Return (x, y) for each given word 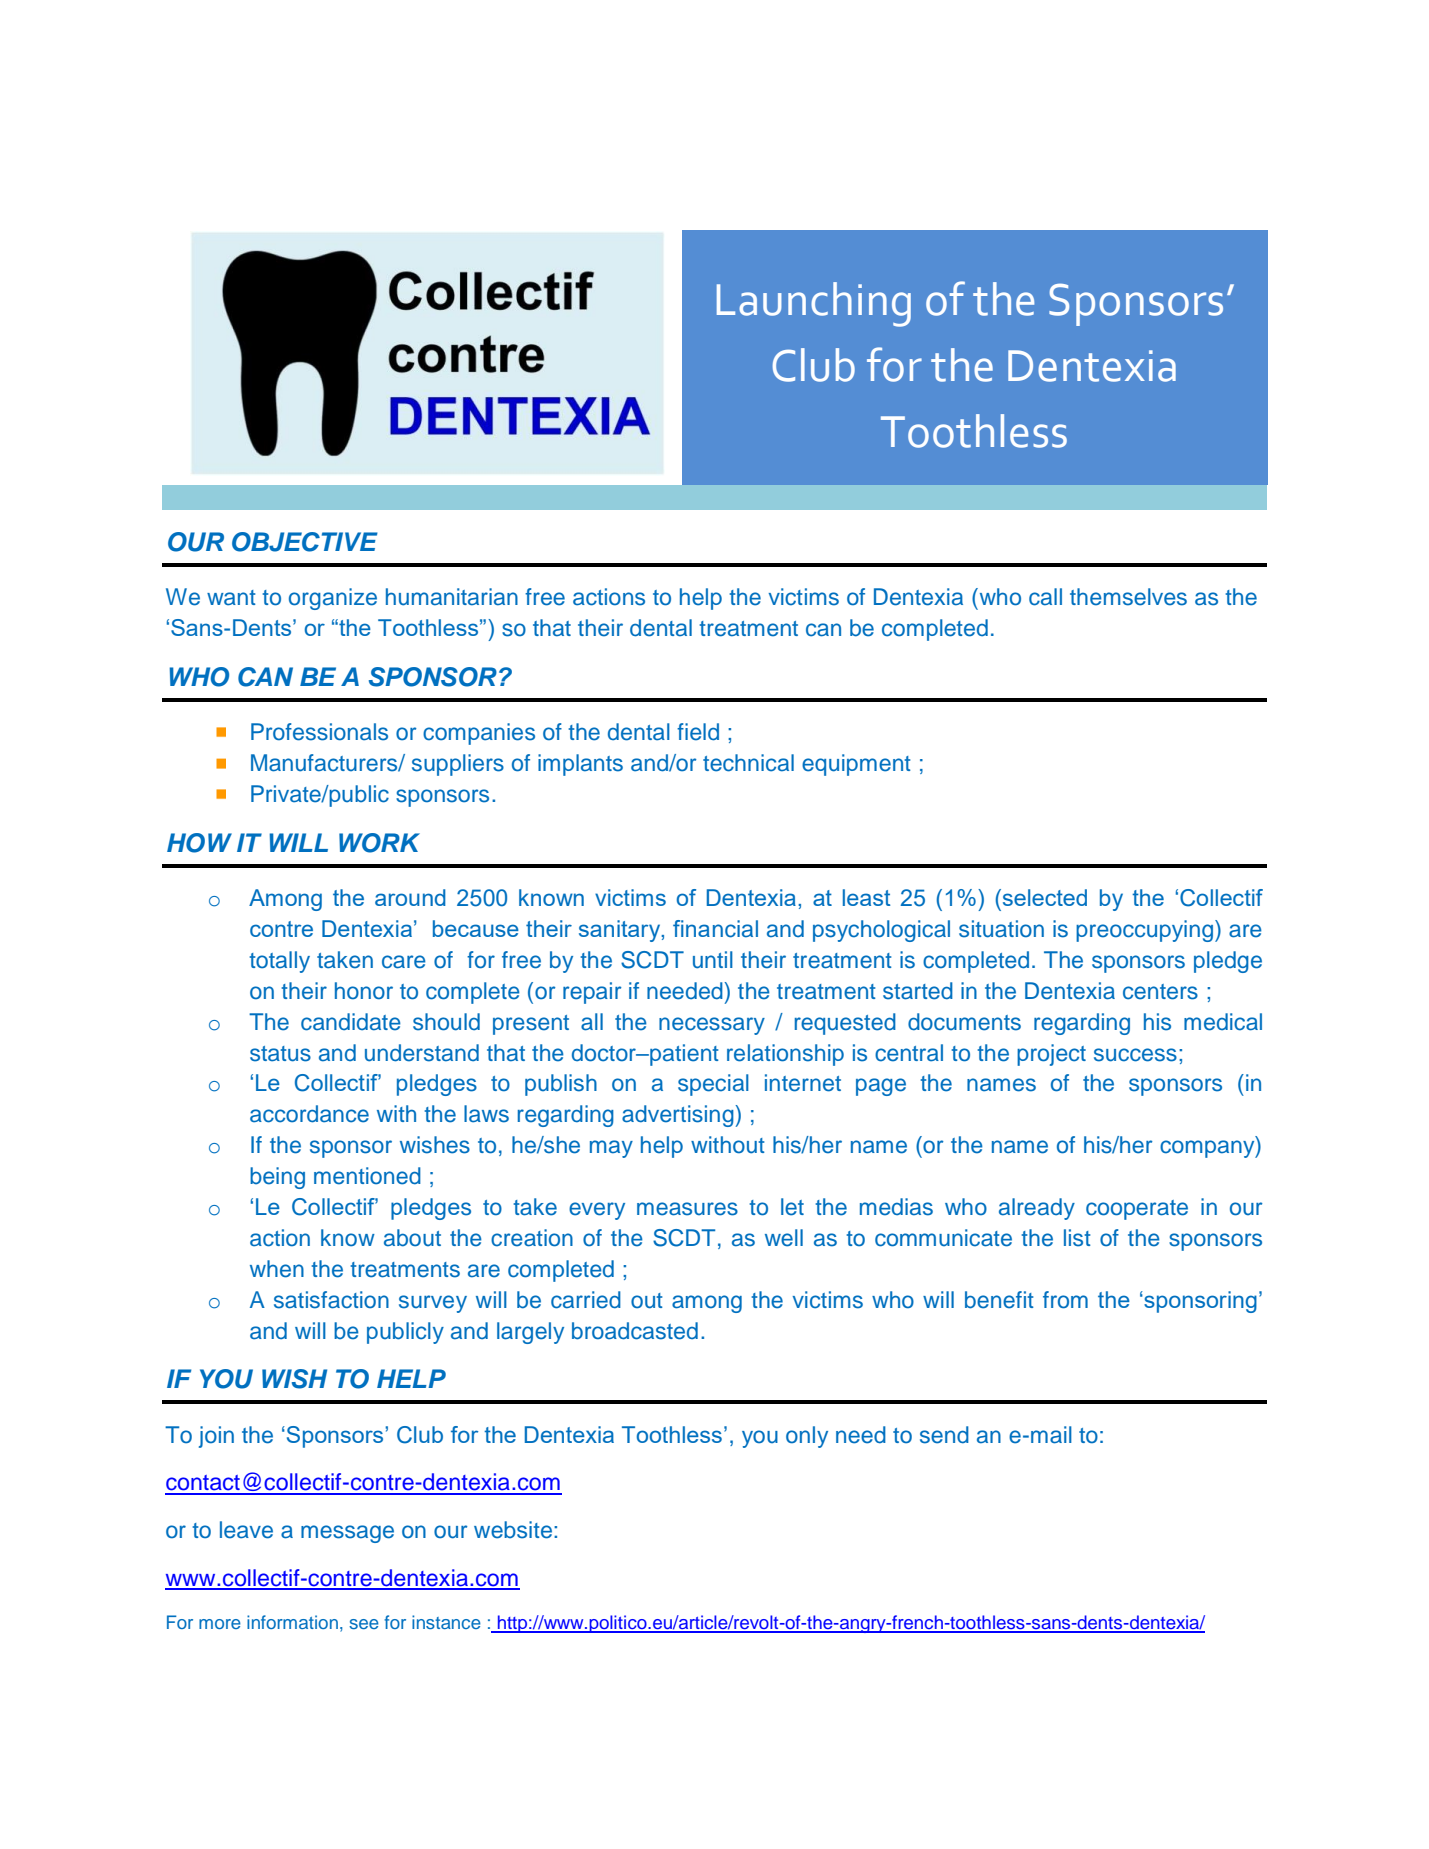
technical (748, 763)
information (292, 1622)
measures (687, 1209)
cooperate (1137, 1210)
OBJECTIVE (305, 542)
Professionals (319, 732)
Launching (814, 304)
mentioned (367, 1176)
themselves (1128, 597)
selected (1043, 897)
